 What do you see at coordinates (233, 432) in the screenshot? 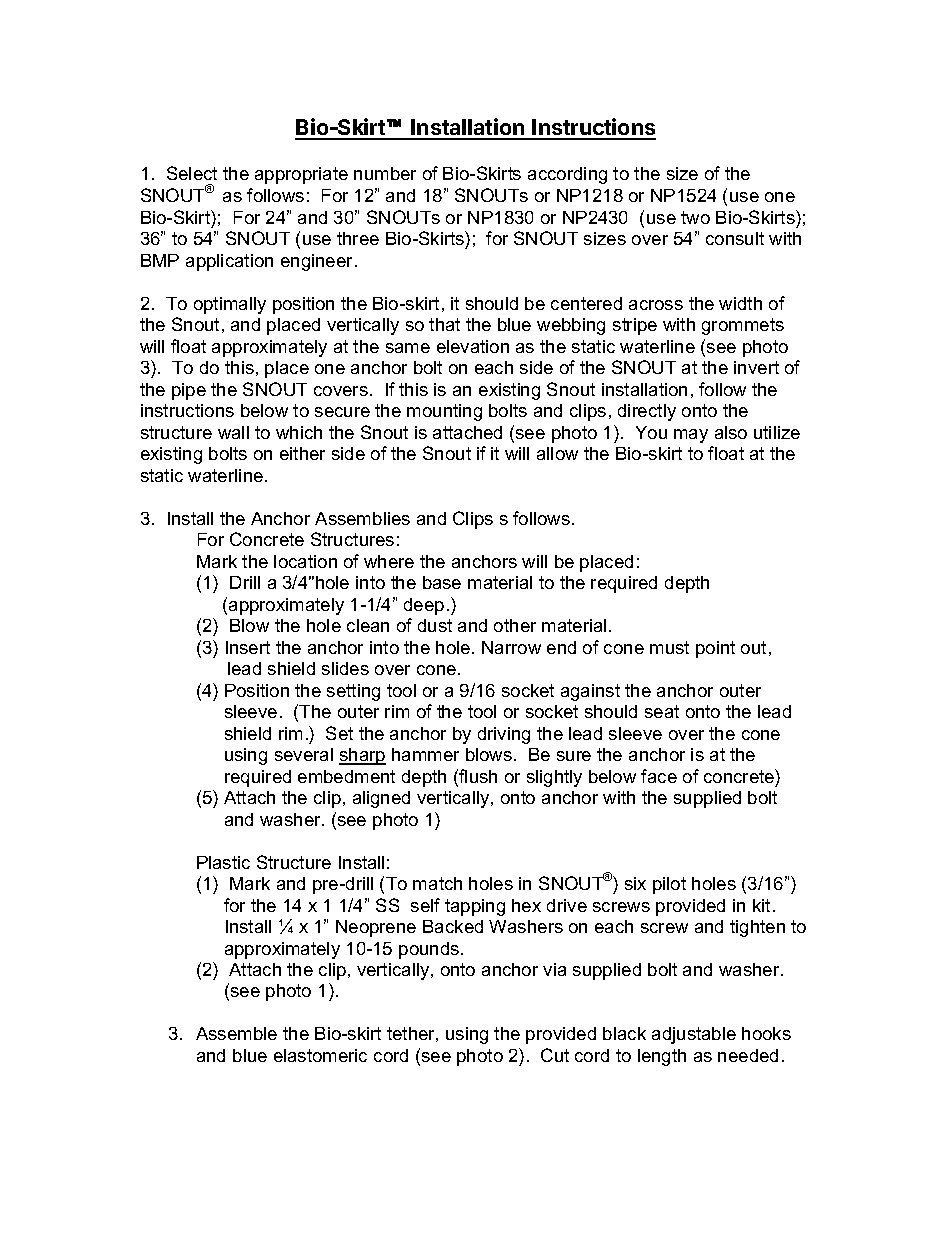
I see `wall` at bounding box center [233, 432].
